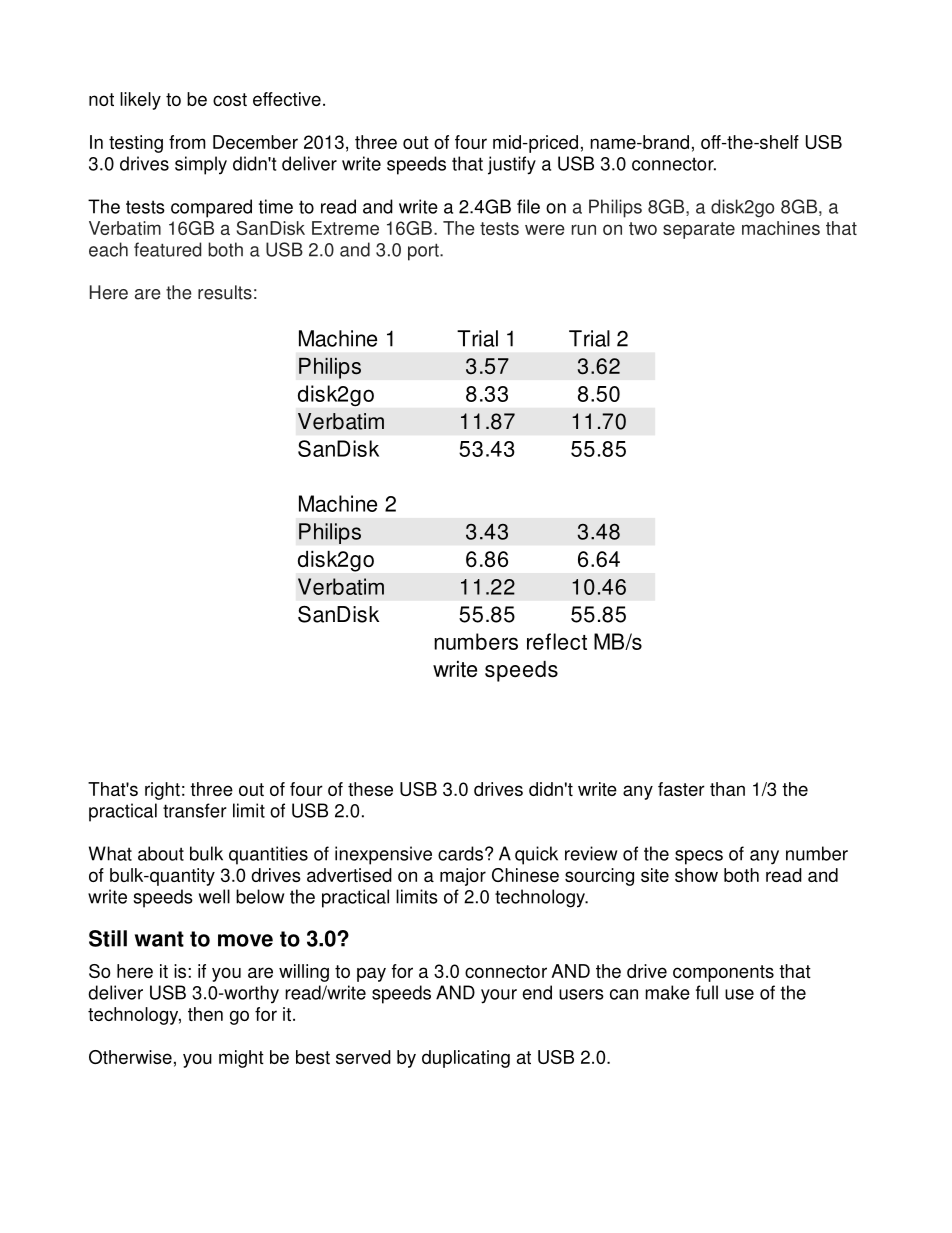  I want to click on results, so click(225, 292).
